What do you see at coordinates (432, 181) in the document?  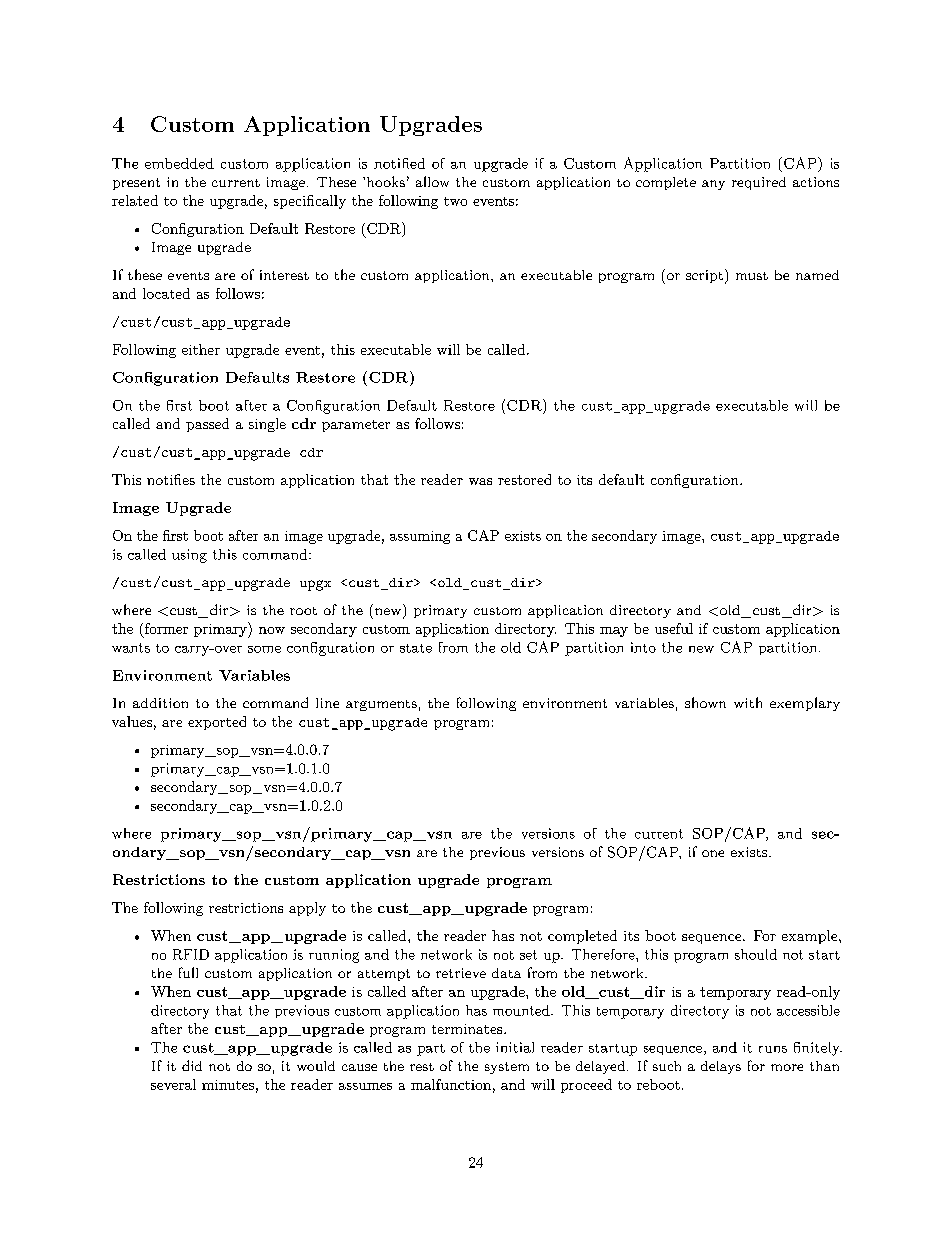 I see `allow` at bounding box center [432, 181].
